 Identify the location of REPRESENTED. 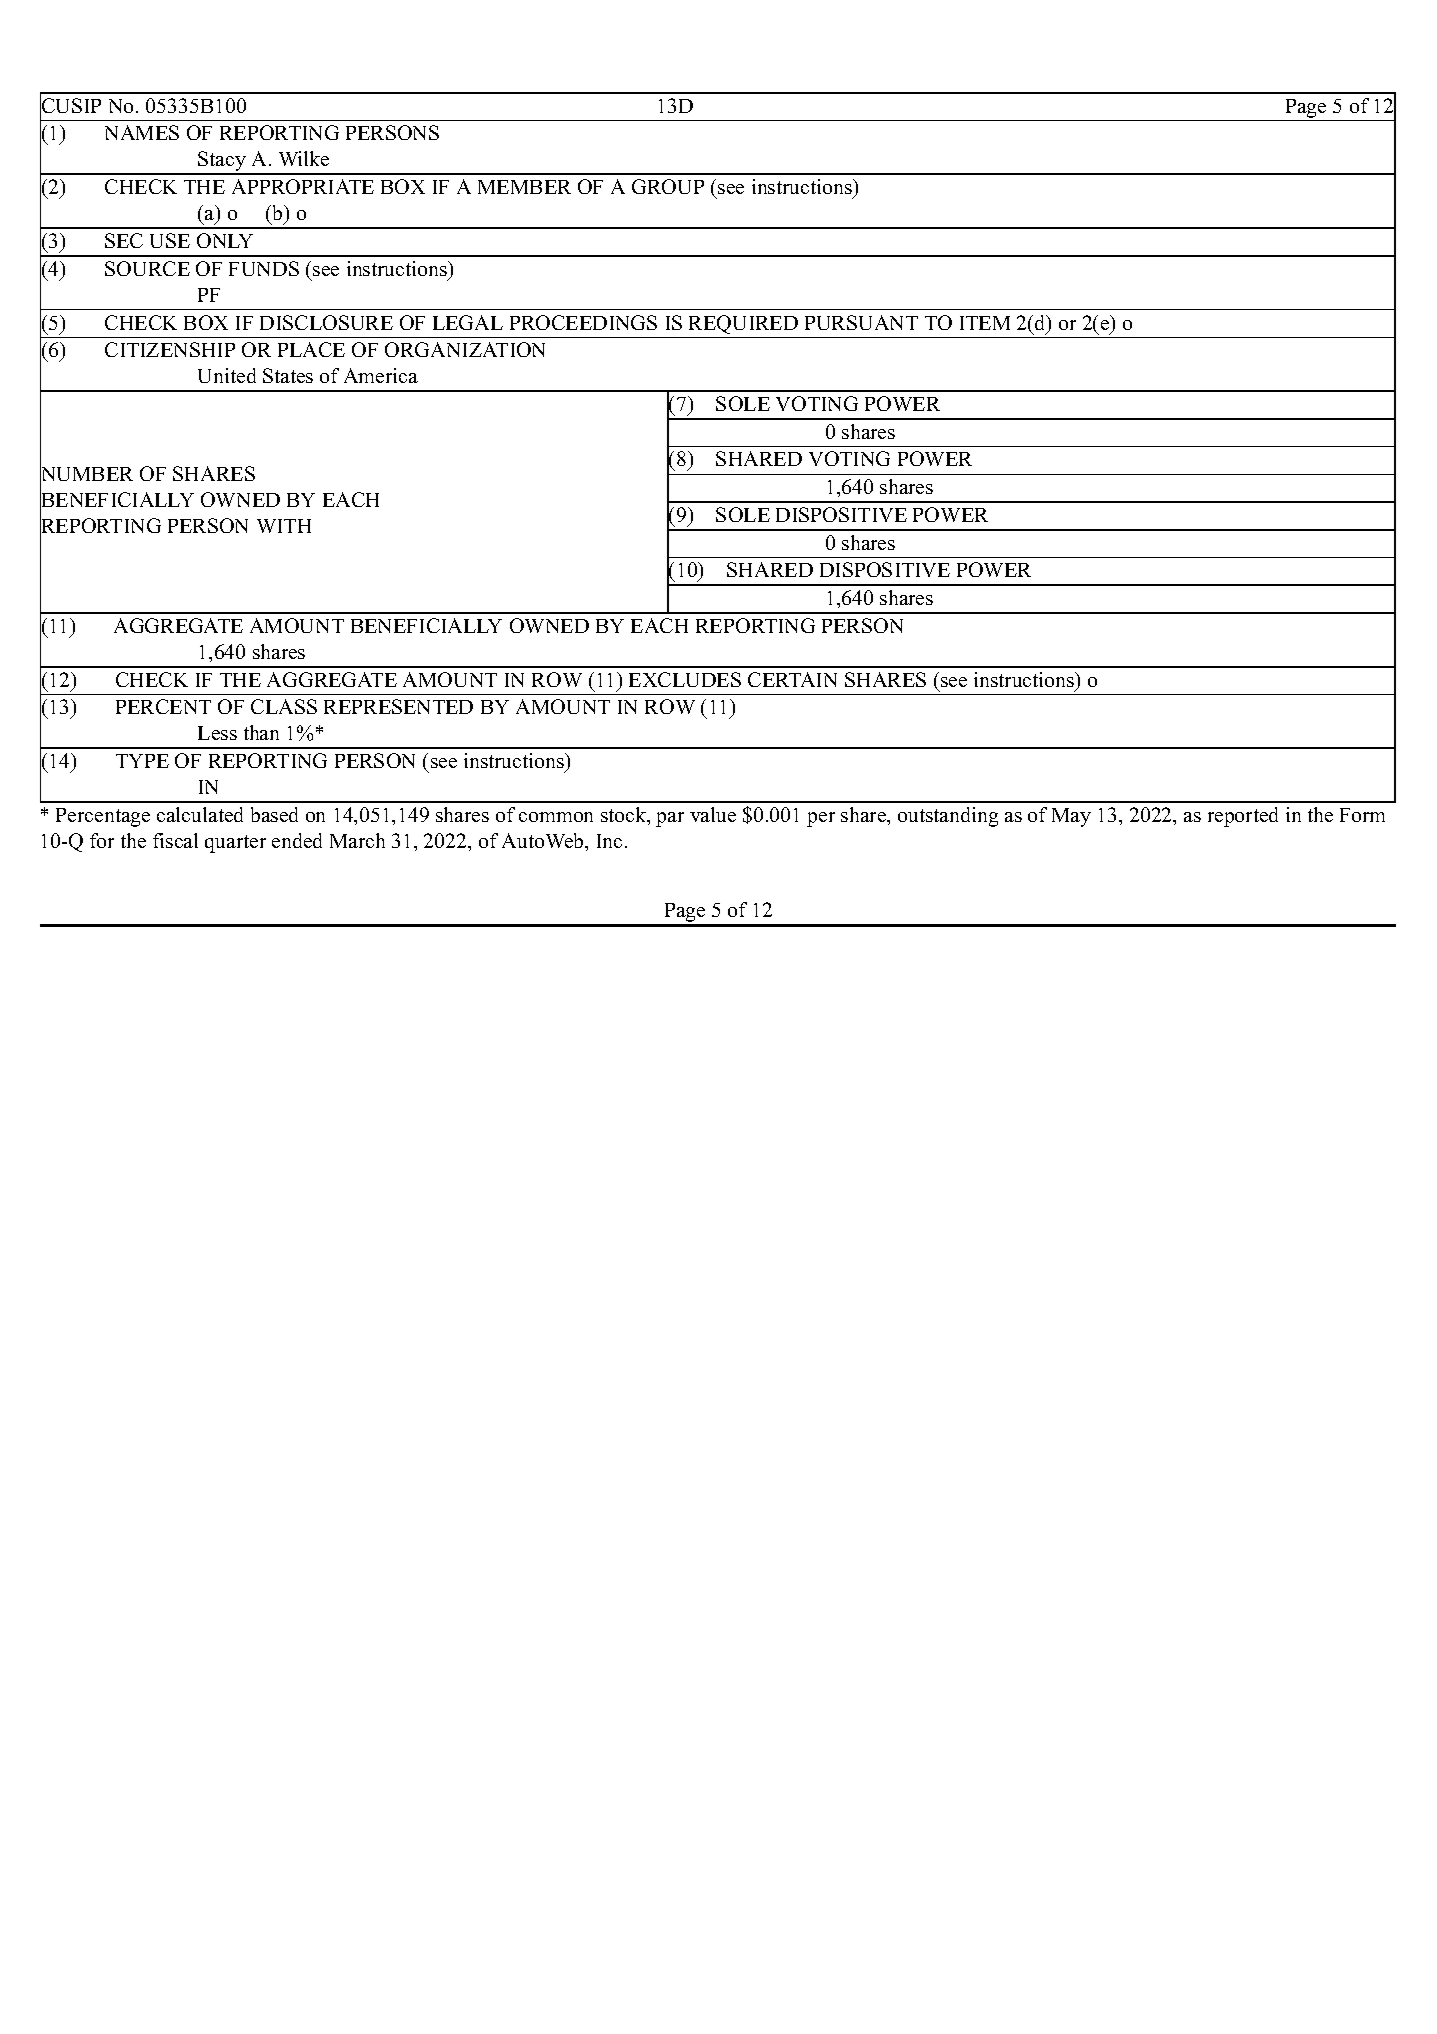
(398, 706).
